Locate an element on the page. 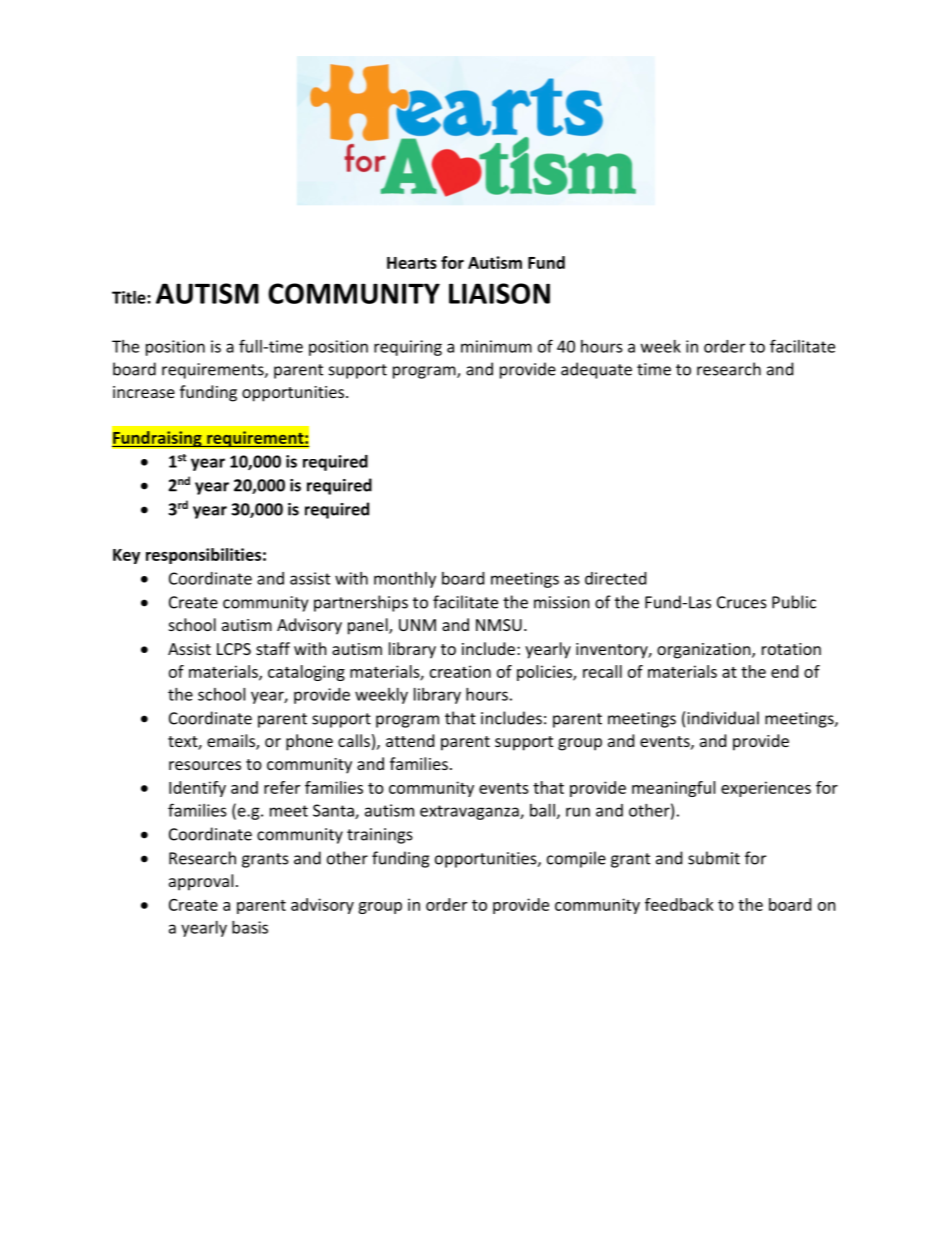  Title is located at coordinates (130, 297).
